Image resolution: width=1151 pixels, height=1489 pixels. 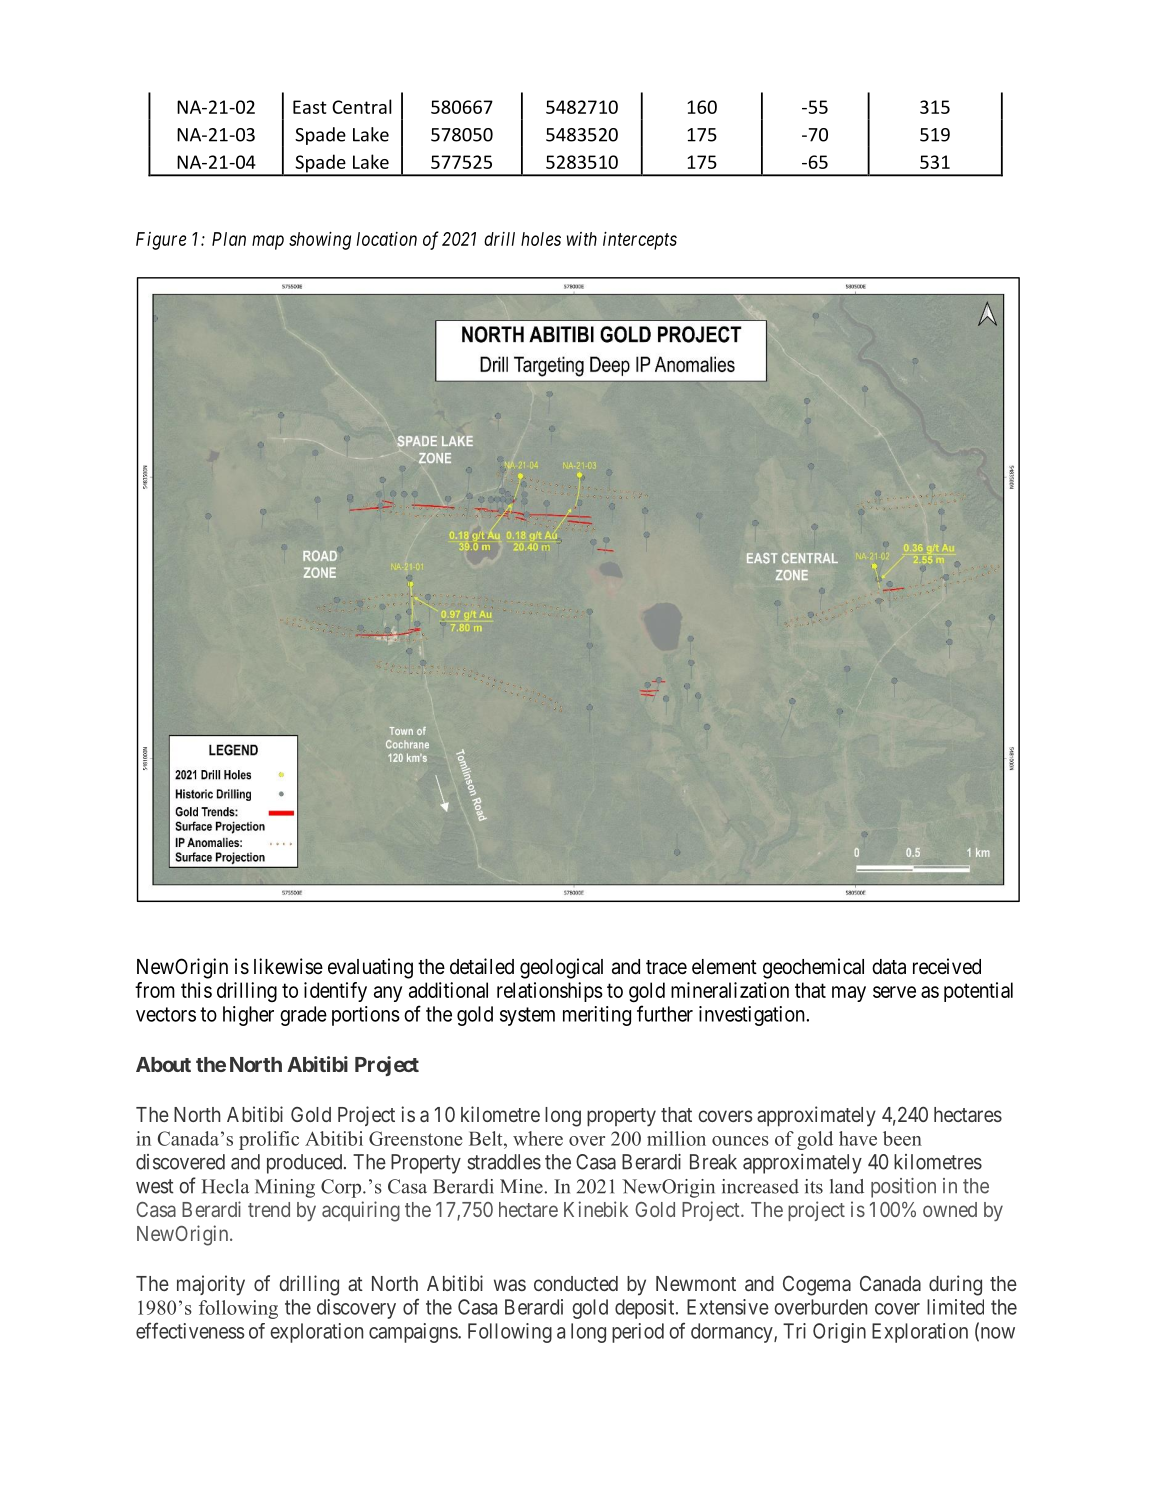 I want to click on with, so click(x=582, y=239).
